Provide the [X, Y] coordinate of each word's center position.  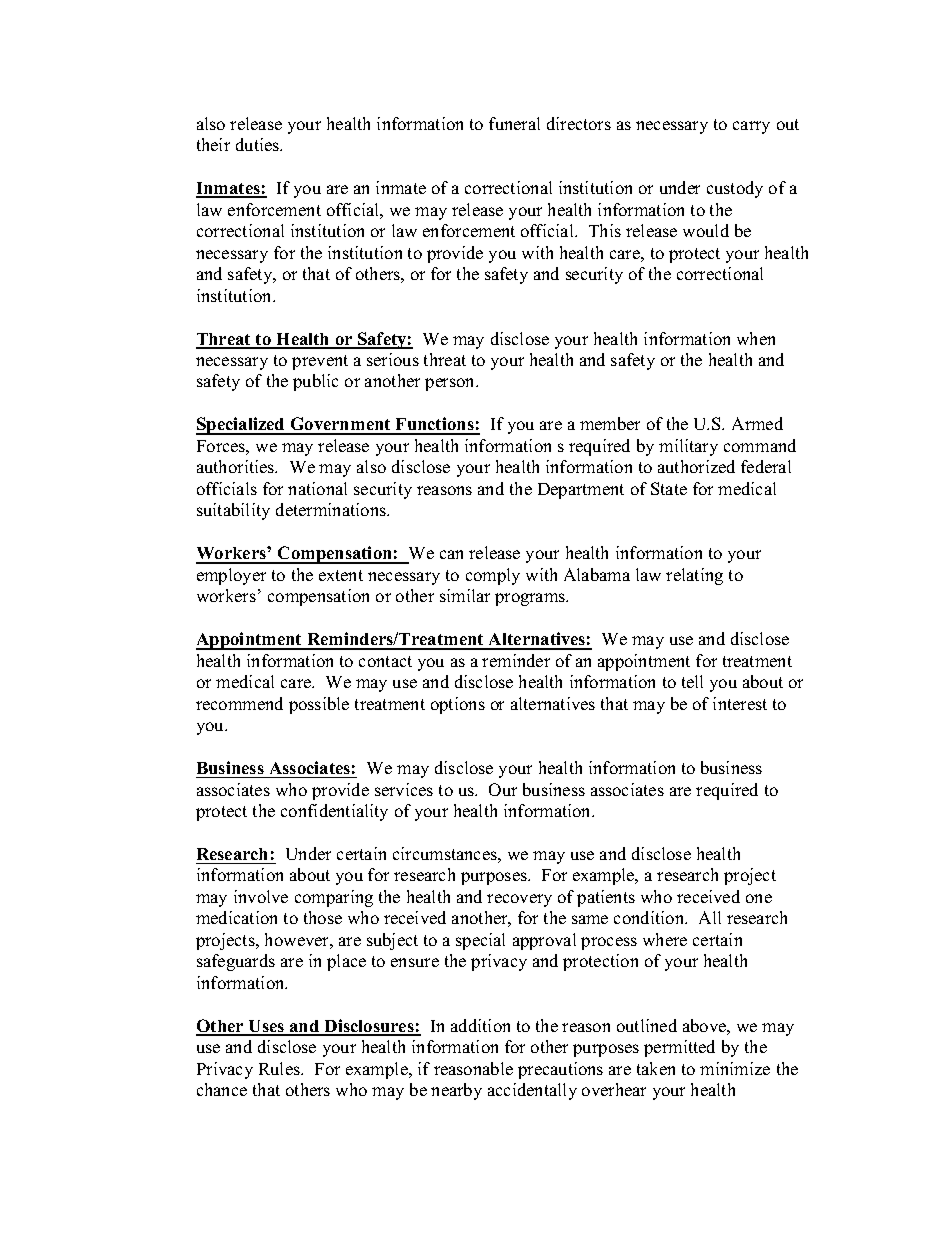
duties [259, 144]
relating [694, 576]
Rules [280, 1068]
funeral [514, 123]
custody [735, 189]
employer [231, 576]
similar [465, 595]
